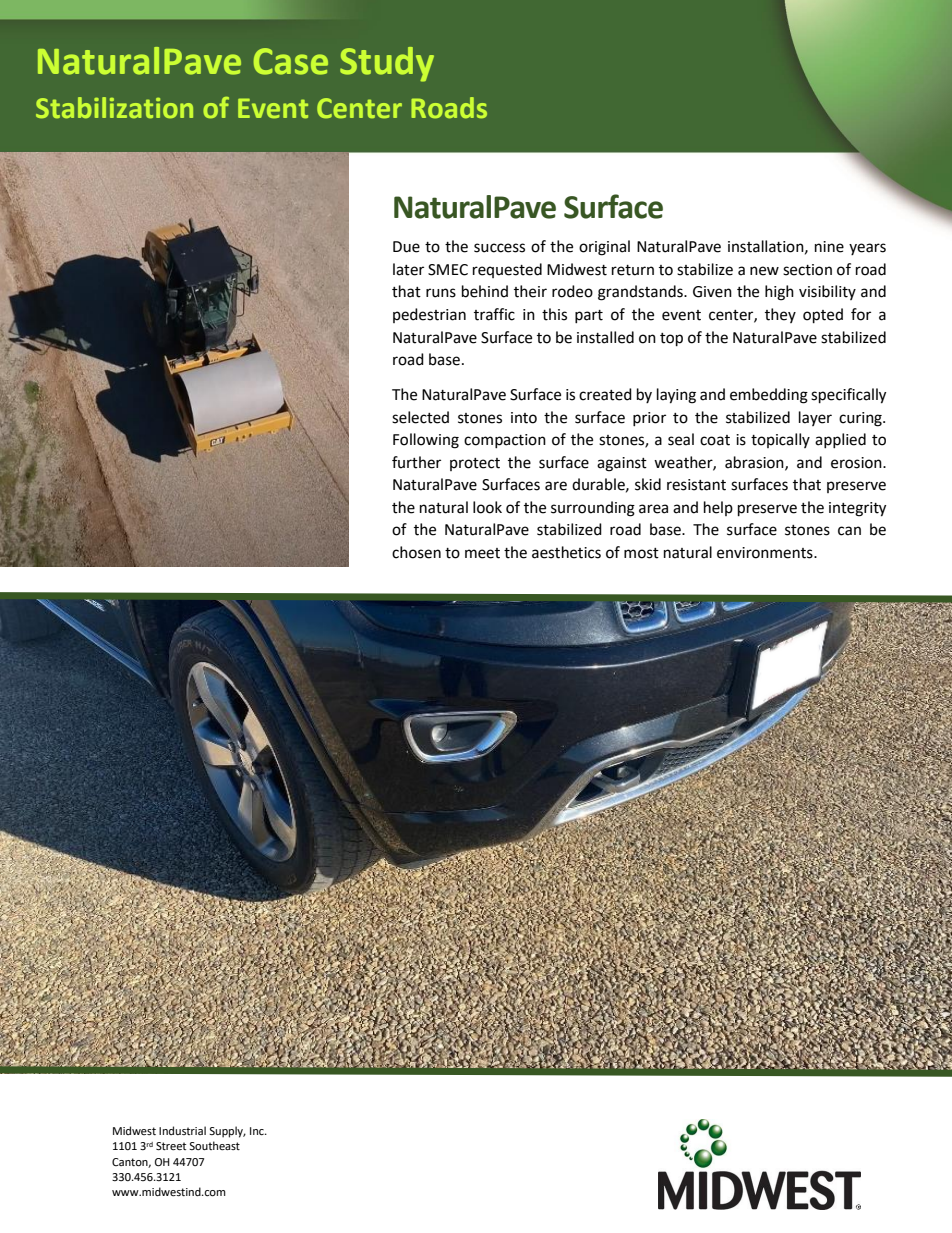  I want to click on Southeast, so click(214, 1146).
